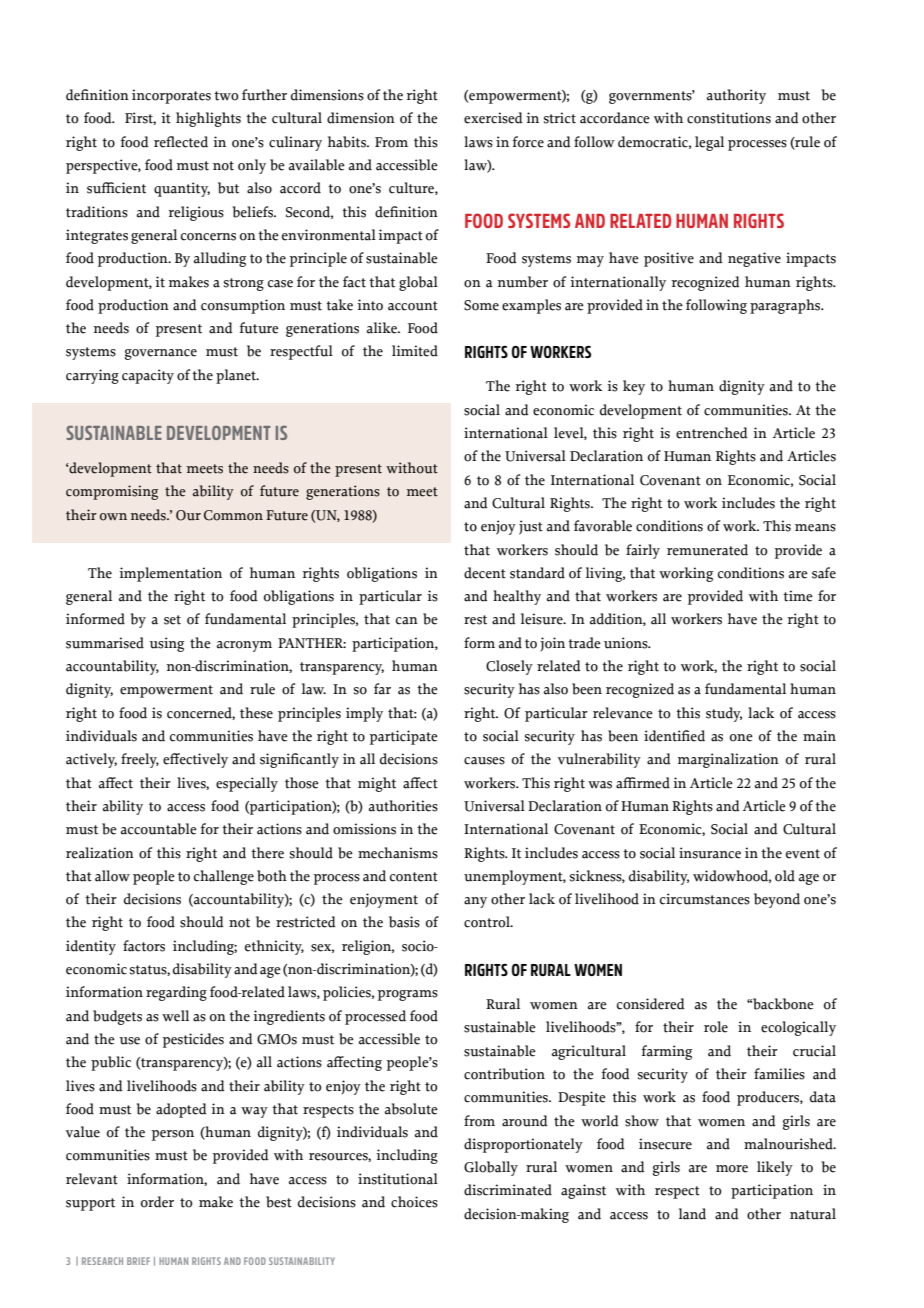  Describe the element at coordinates (414, 1202) in the screenshot. I see `choices` at that location.
